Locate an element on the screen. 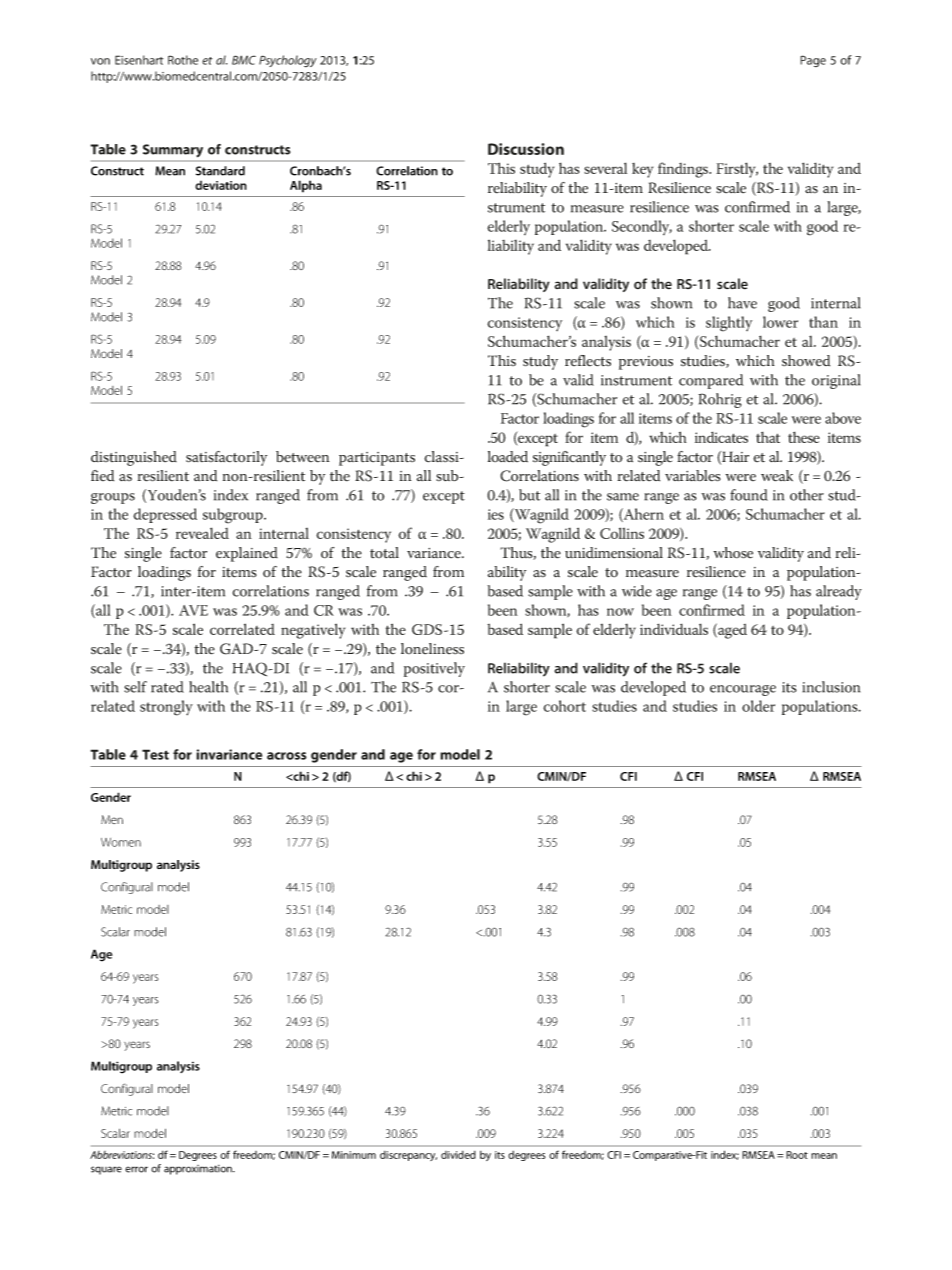 The height and width of the screenshot is (1270, 952). that is located at coordinates (768, 437).
